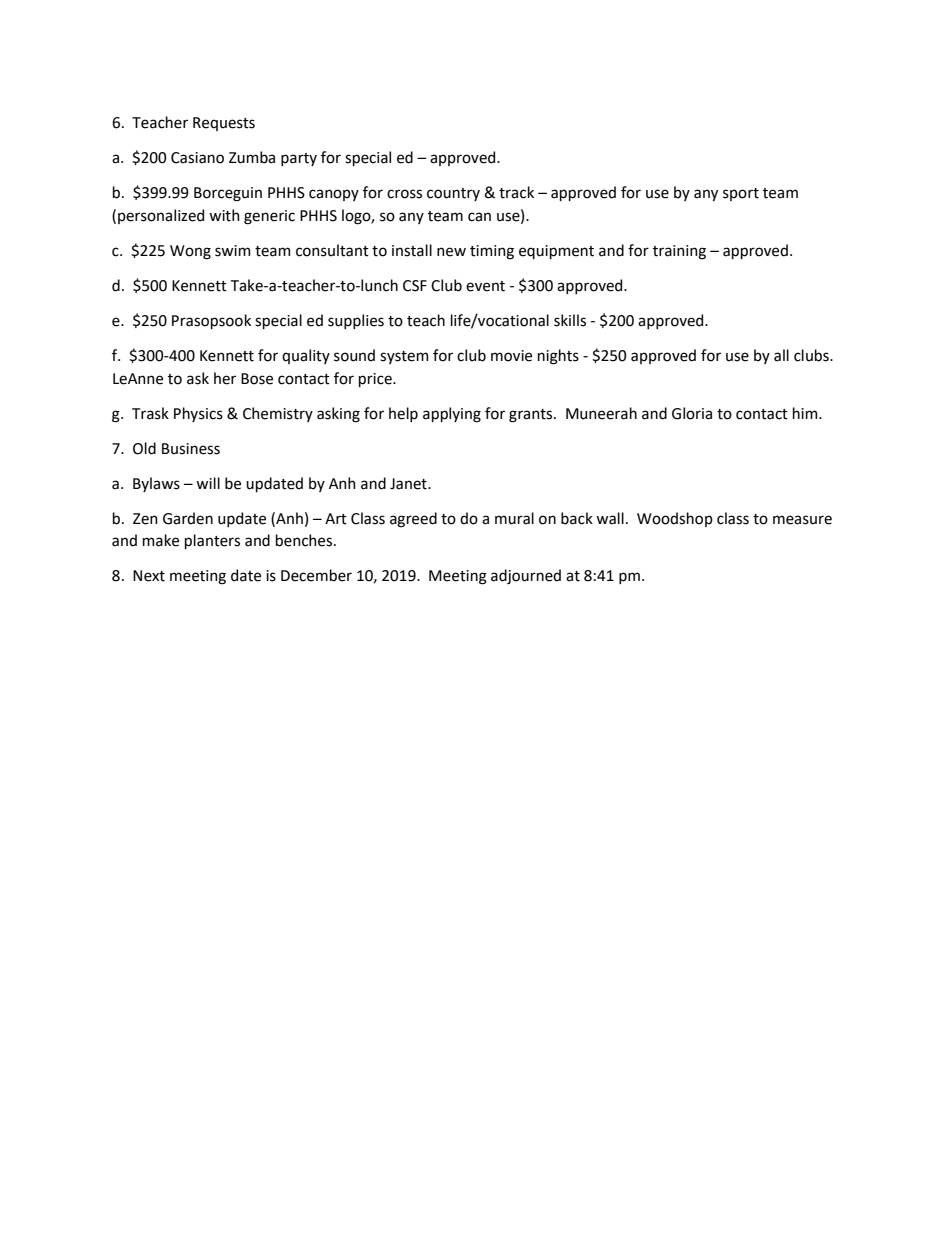 Image resolution: width=952 pixels, height=1233 pixels. Describe the element at coordinates (741, 194) in the page. I see `sport` at that location.
